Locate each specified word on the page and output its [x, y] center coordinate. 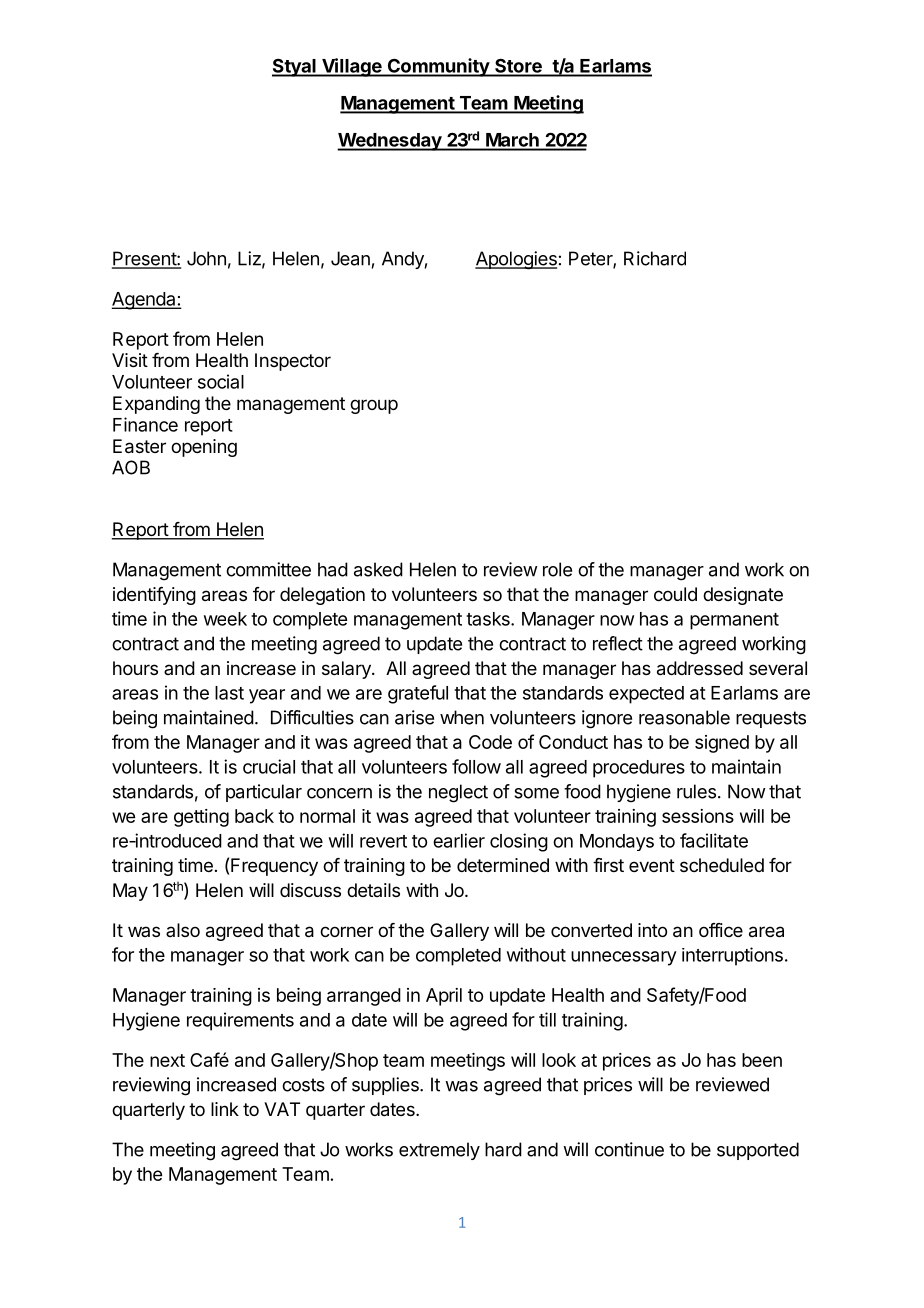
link [225, 1109]
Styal [295, 67]
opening [204, 448]
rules [696, 791]
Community [438, 67]
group [374, 406]
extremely [439, 1151]
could [675, 594]
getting [201, 818]
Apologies [516, 260]
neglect [458, 793]
